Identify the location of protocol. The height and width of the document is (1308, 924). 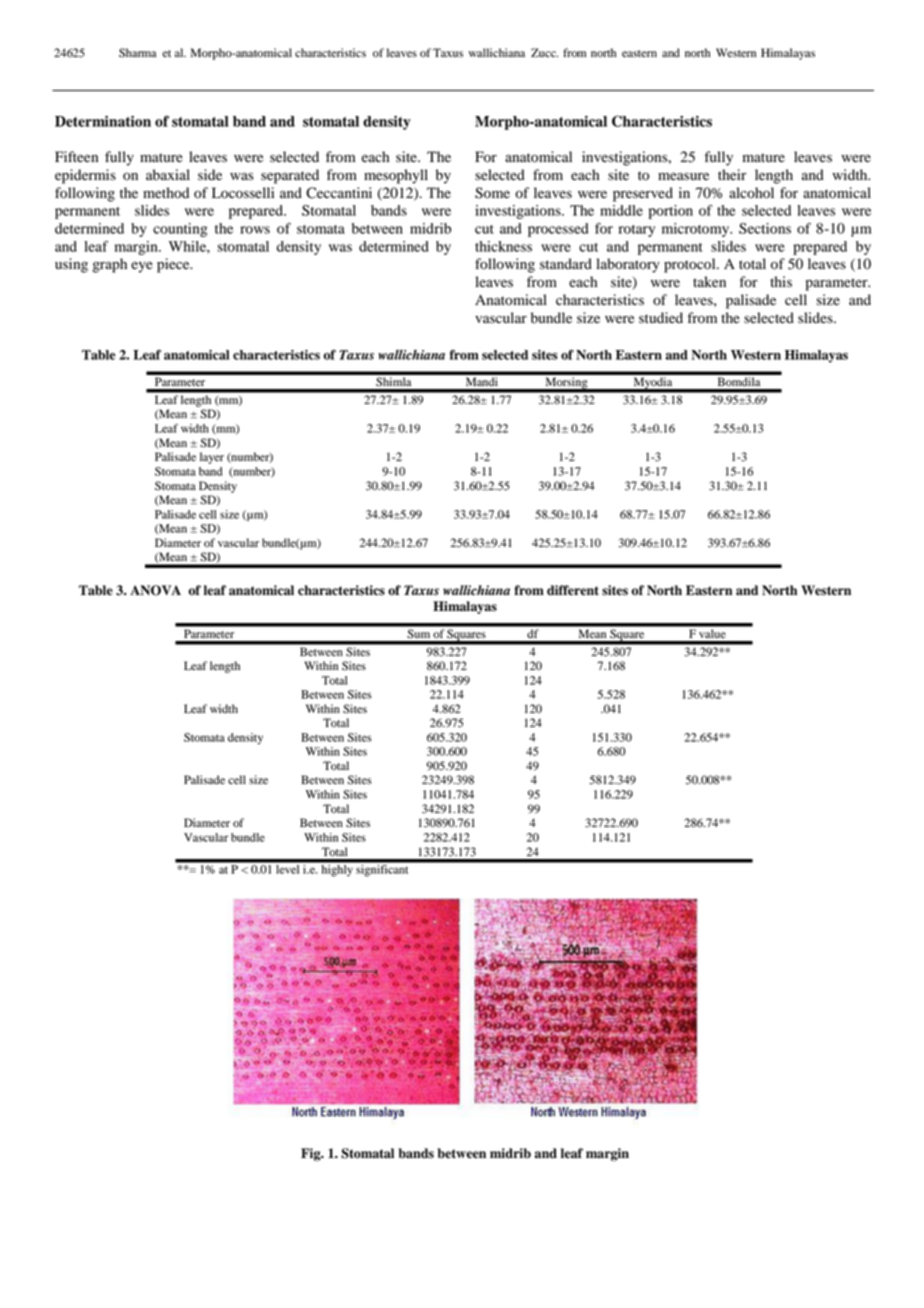
(691, 265).
